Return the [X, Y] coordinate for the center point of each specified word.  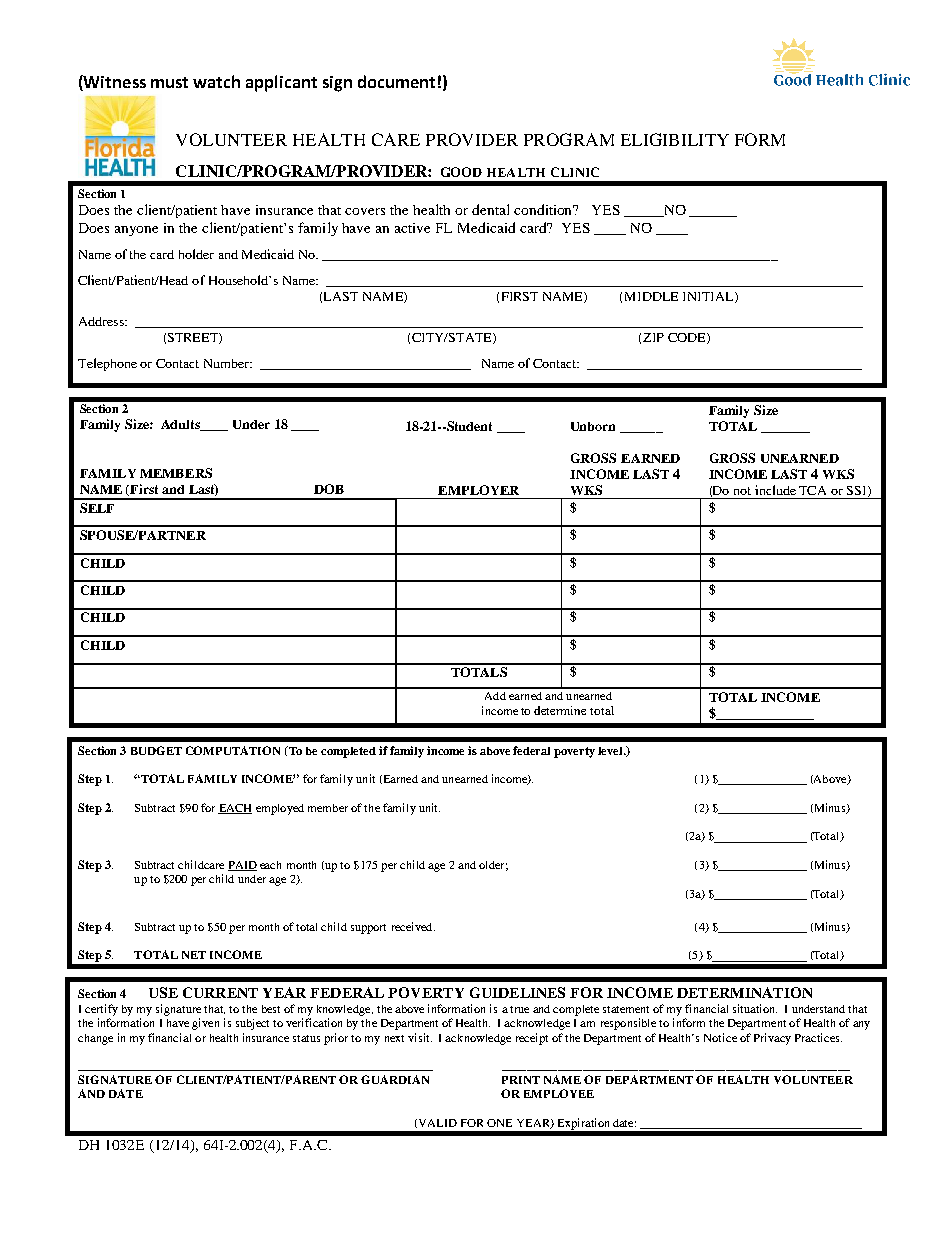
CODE [688, 338]
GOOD [461, 172]
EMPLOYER [478, 490]
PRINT [521, 1080]
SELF [97, 508]
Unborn [593, 426]
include [775, 490]
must [169, 82]
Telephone [107, 364]
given [205, 1024]
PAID [242, 866]
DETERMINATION [744, 992]
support [368, 929]
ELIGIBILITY [675, 139]
